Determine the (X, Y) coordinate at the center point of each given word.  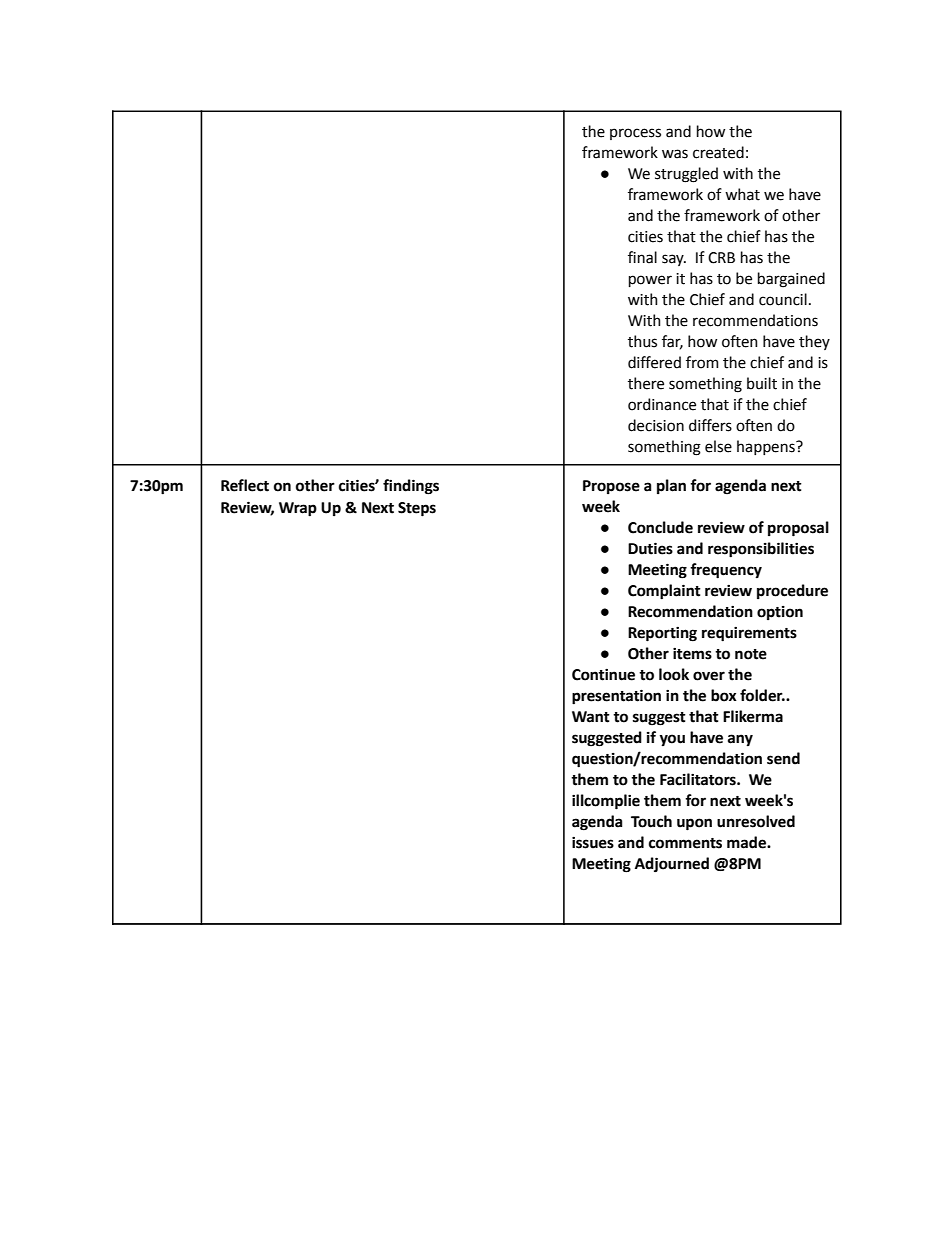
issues (593, 843)
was (675, 154)
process (635, 134)
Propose (611, 487)
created (718, 152)
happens (767, 447)
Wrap (298, 509)
